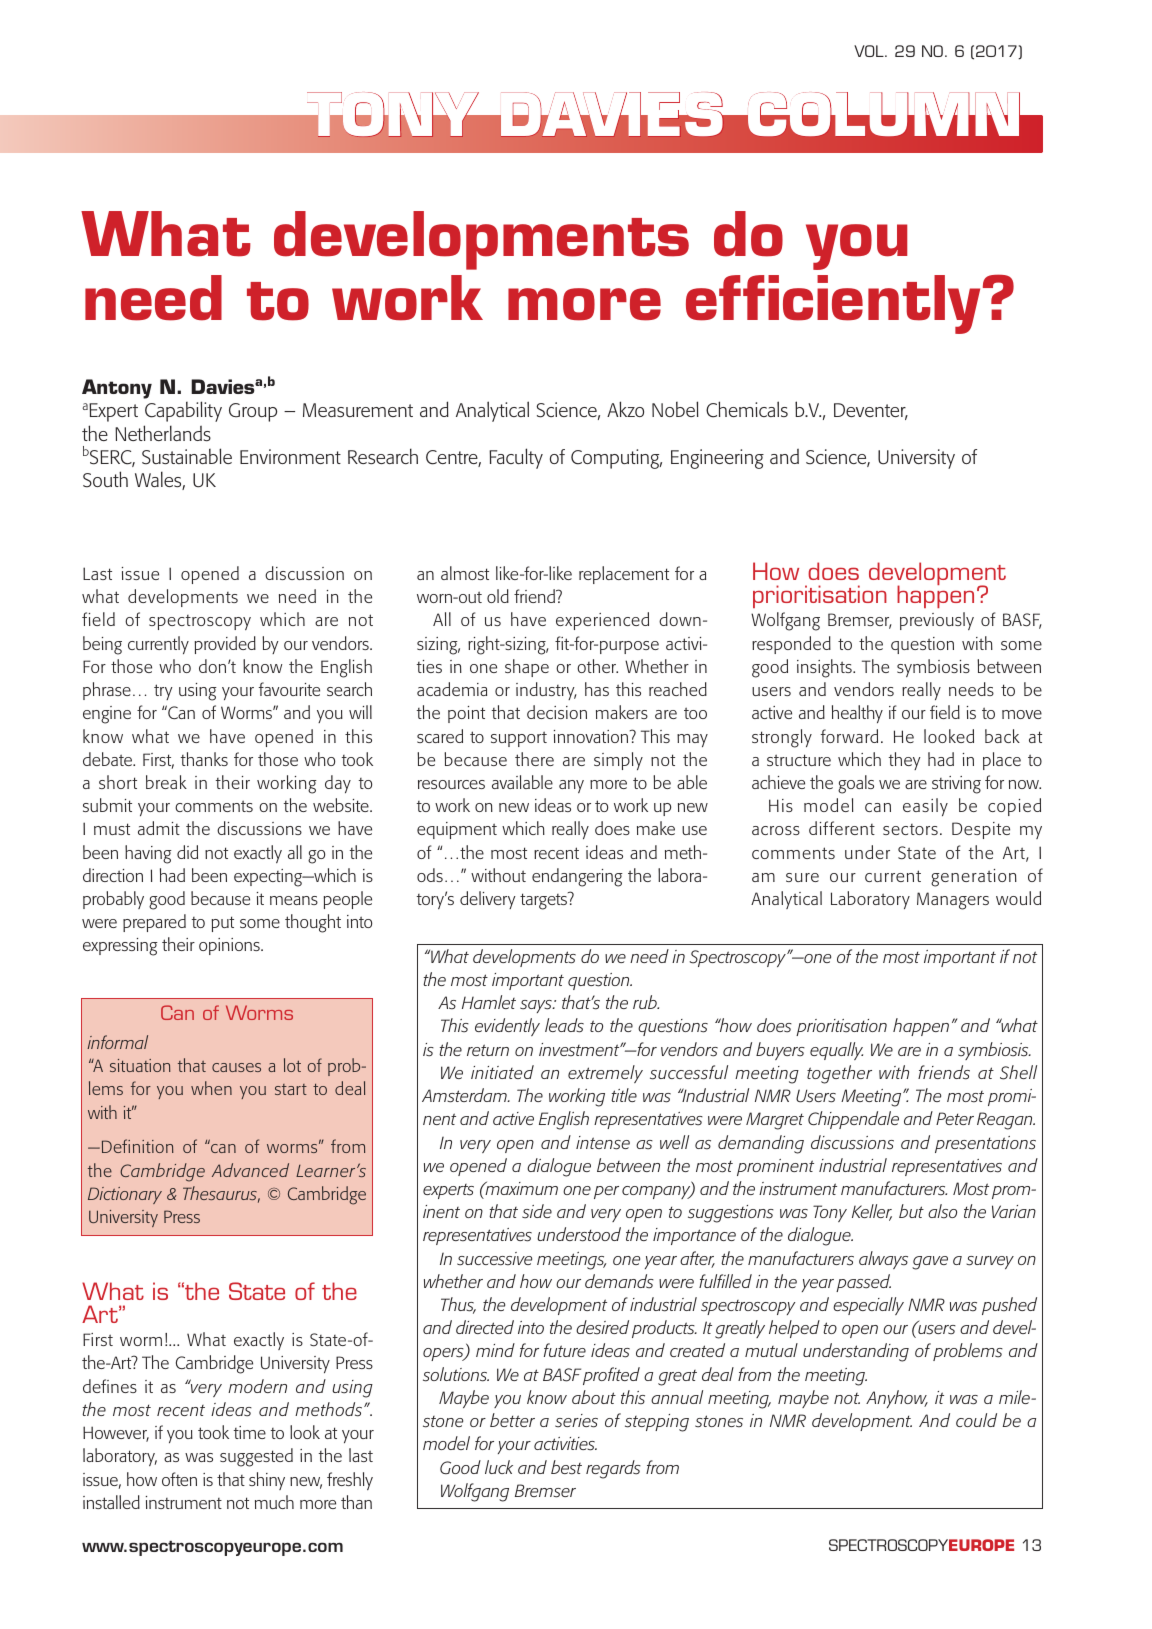 The width and height of the screenshot is (1152, 1629). Describe the element at coordinates (534, 759) in the screenshot. I see `there` at that location.
